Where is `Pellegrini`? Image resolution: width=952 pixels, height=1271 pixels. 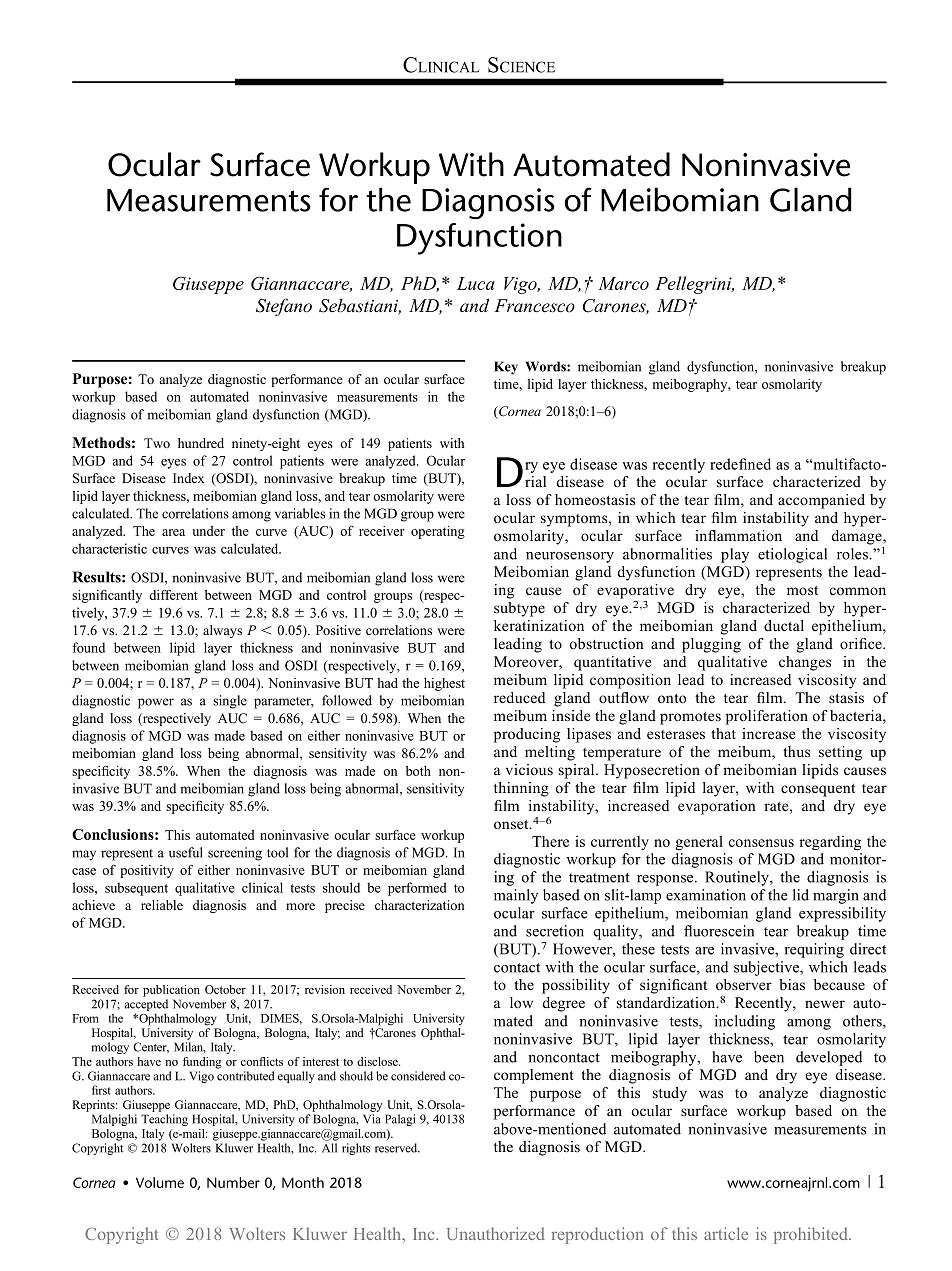
Pellegrini is located at coordinates (694, 285).
